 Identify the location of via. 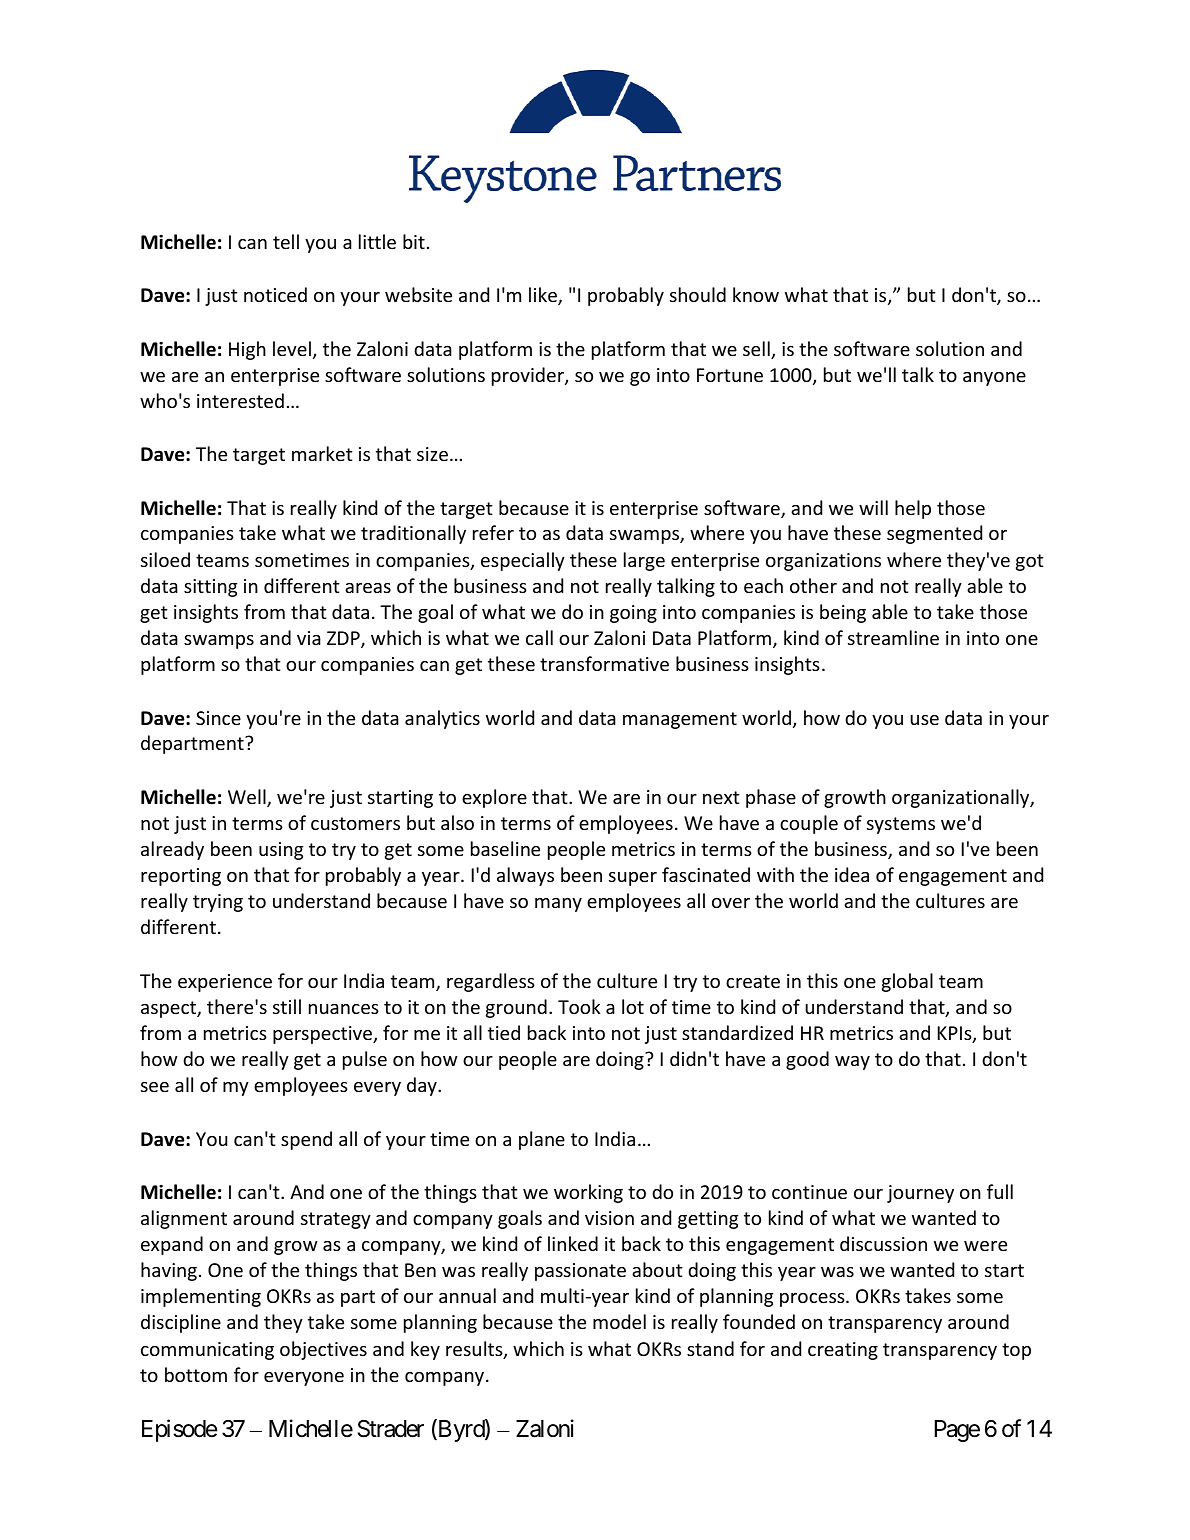
(309, 638).
